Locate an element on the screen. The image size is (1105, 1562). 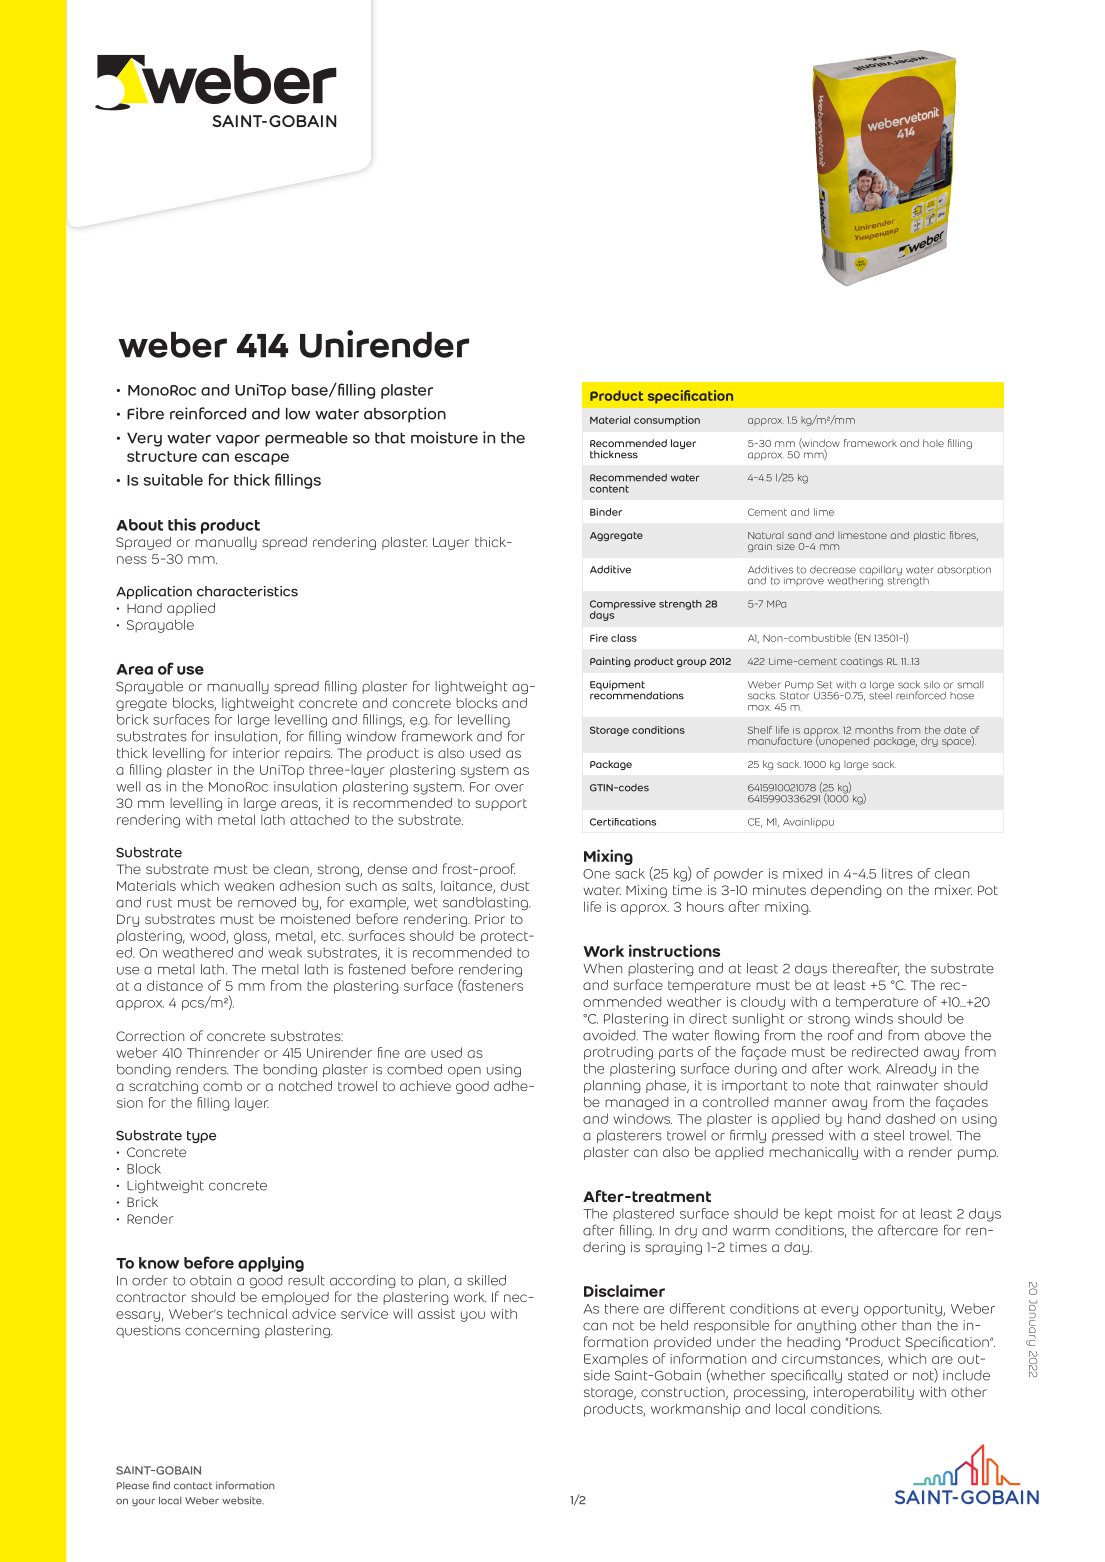
hole is located at coordinates (933, 443).
